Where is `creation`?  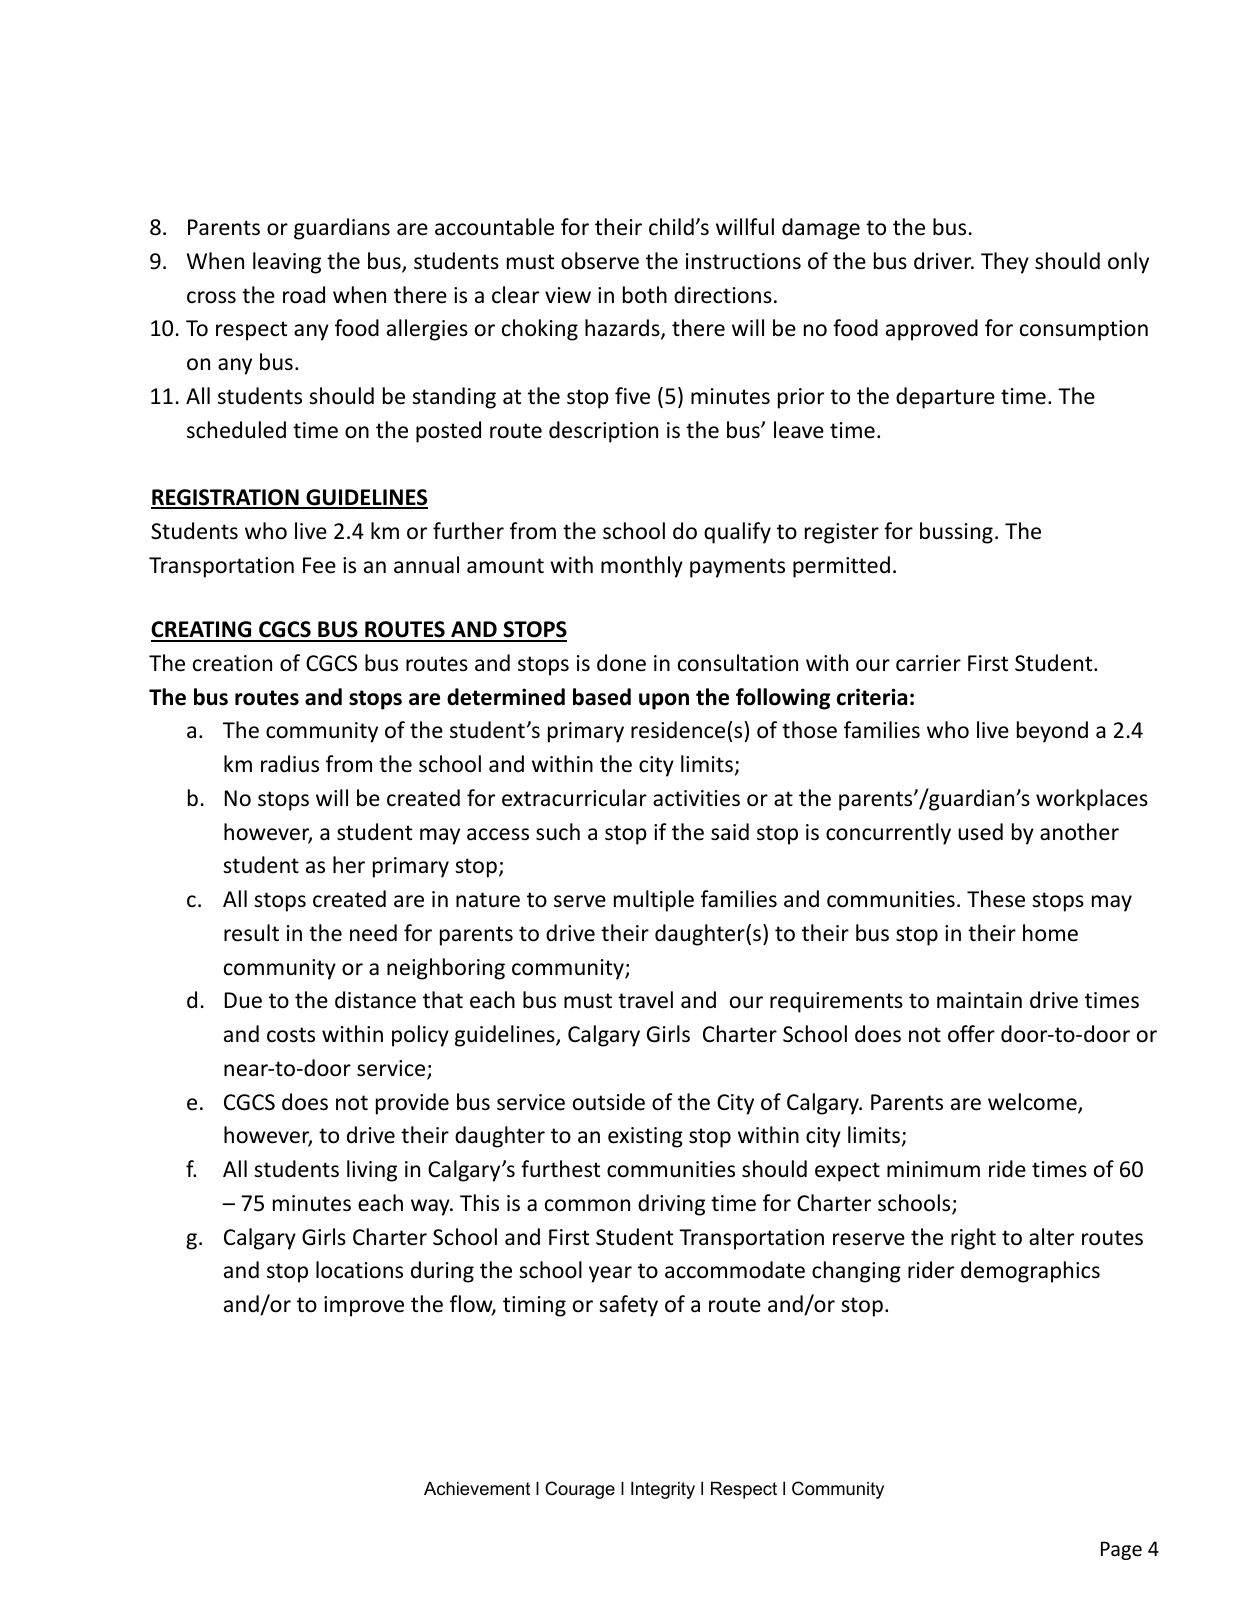
creation is located at coordinates (232, 663).
